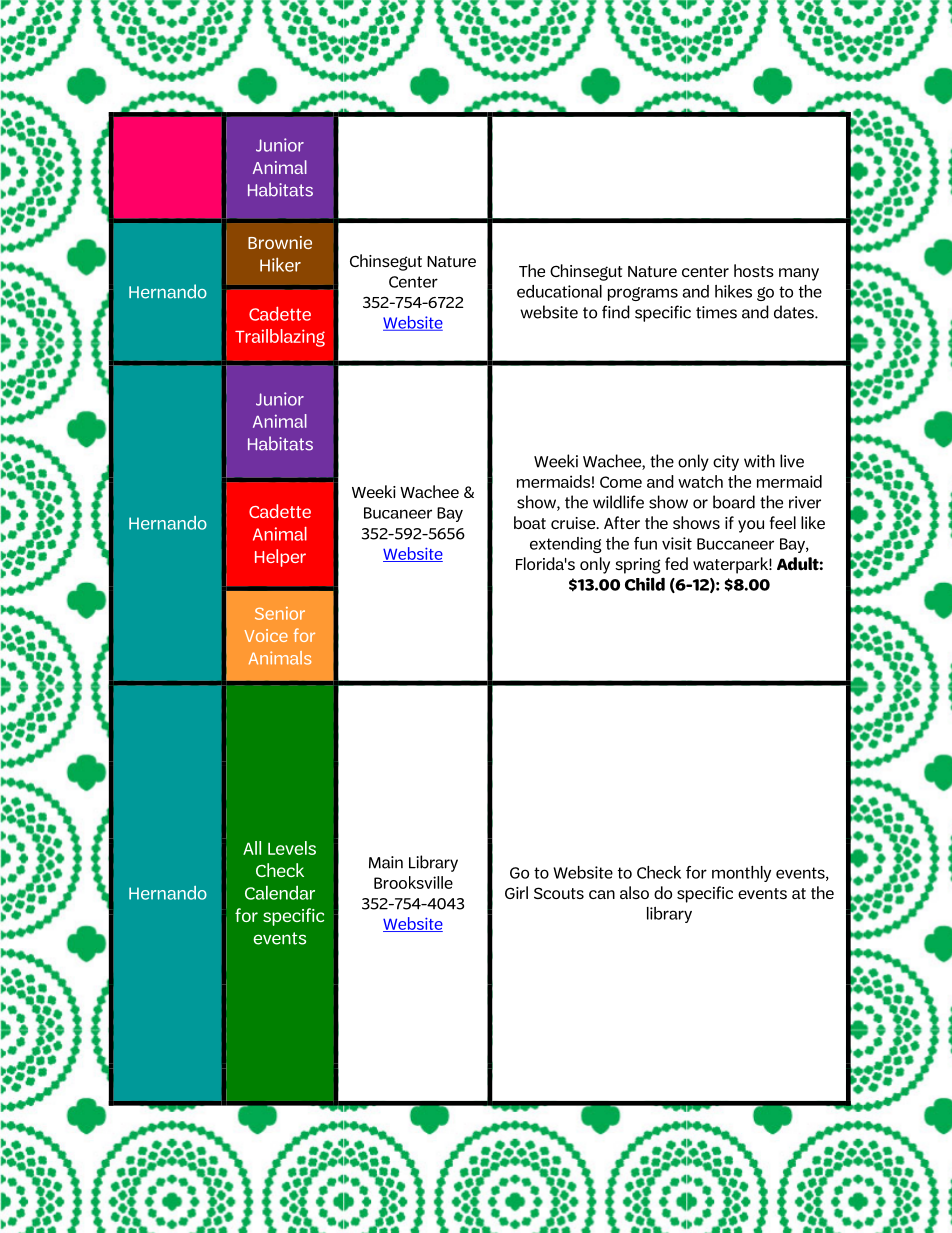  What do you see at coordinates (621, 482) in the page?
I see `Come` at bounding box center [621, 482].
